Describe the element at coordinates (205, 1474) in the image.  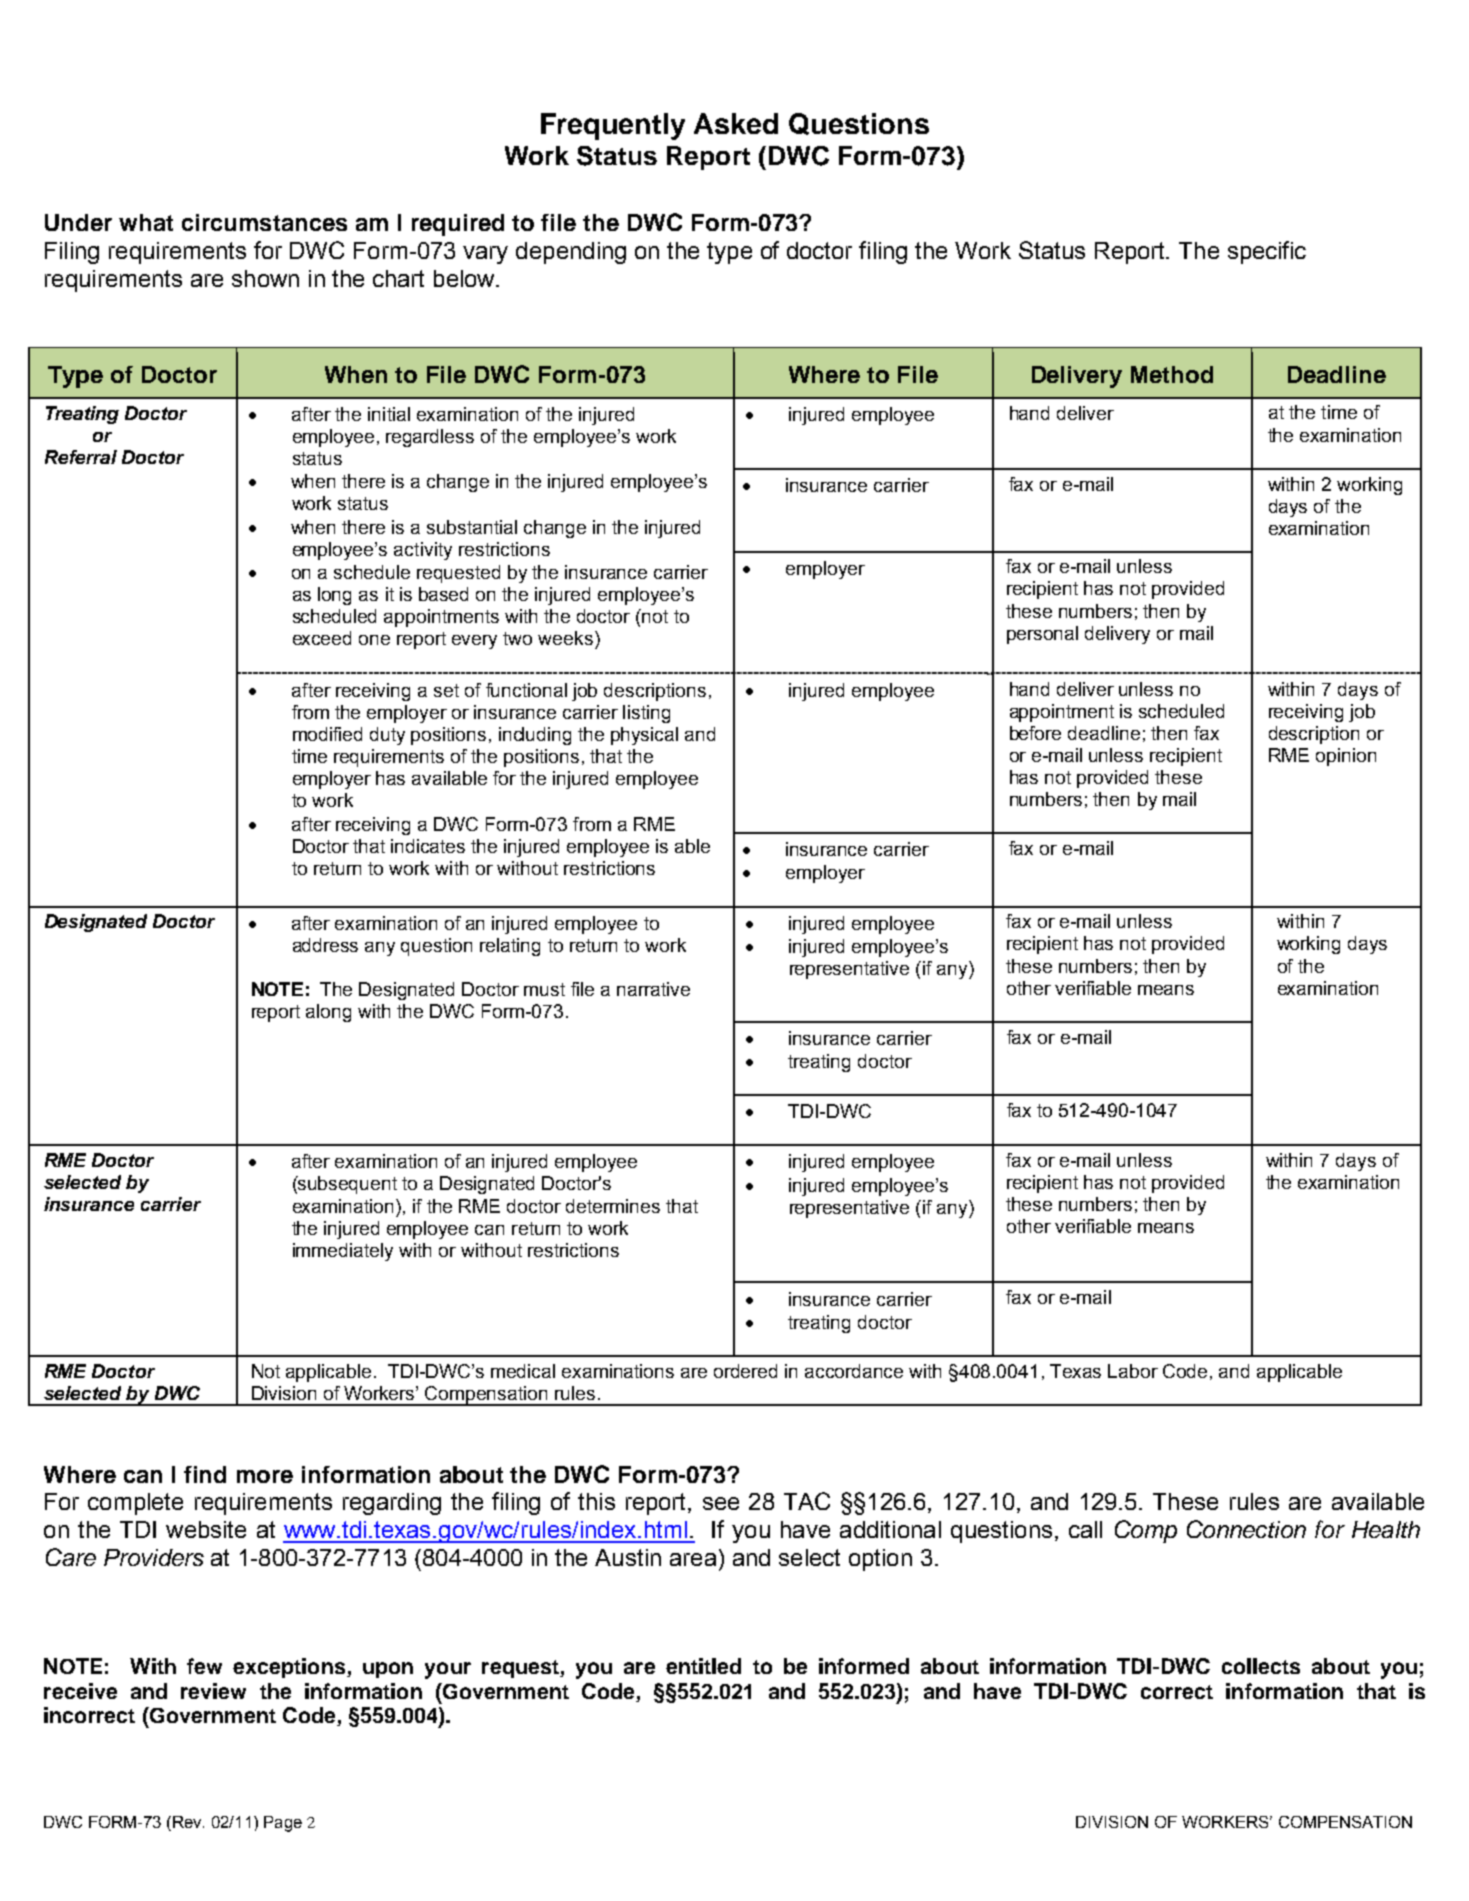
I see `find` at that location.
